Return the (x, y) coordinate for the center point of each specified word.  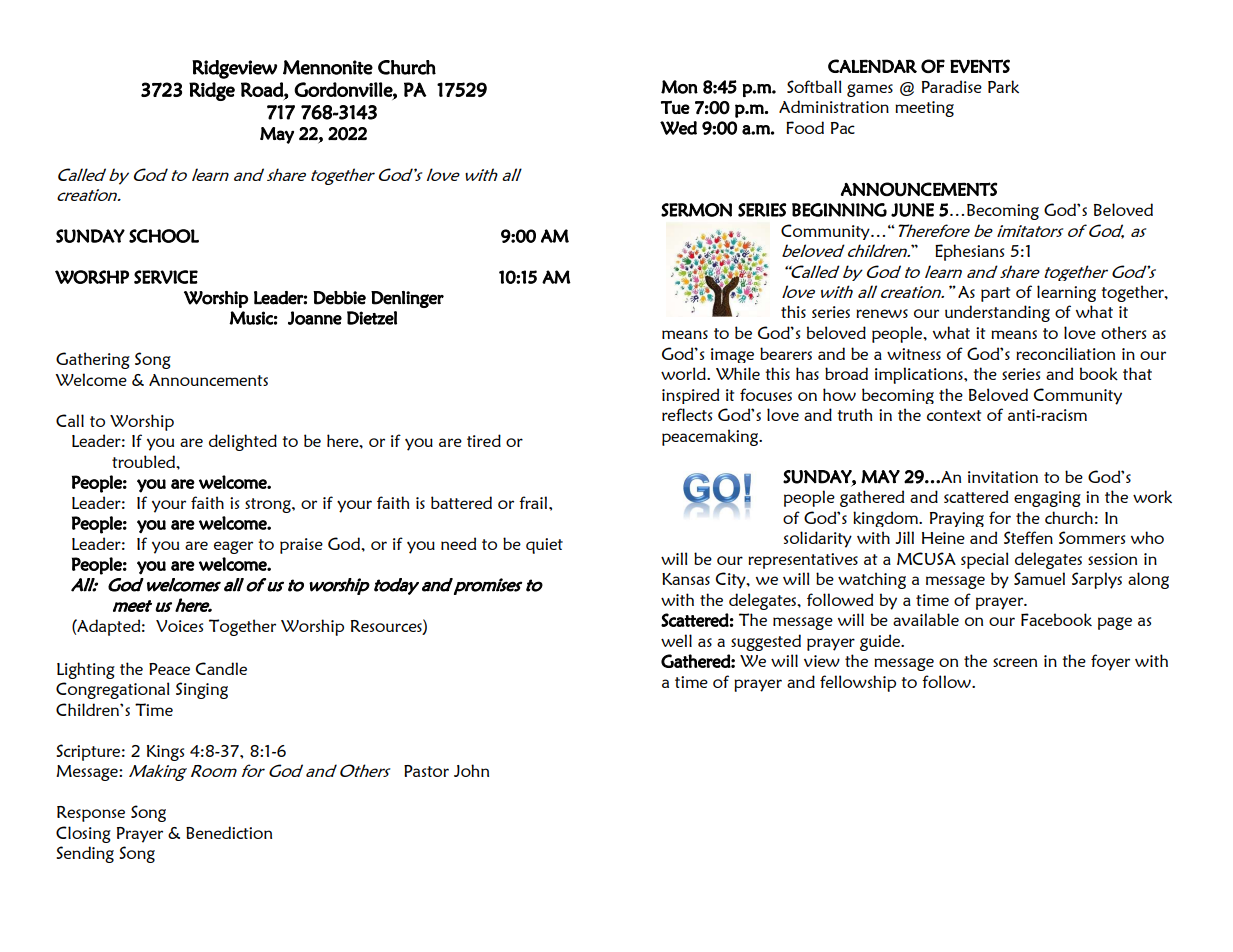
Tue (675, 107)
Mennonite (328, 67)
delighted (243, 442)
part (995, 294)
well (676, 640)
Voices (179, 626)
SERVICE (166, 277)
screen (1015, 662)
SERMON (696, 210)
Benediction (229, 832)
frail (534, 502)
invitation (1003, 477)
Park (1003, 86)
